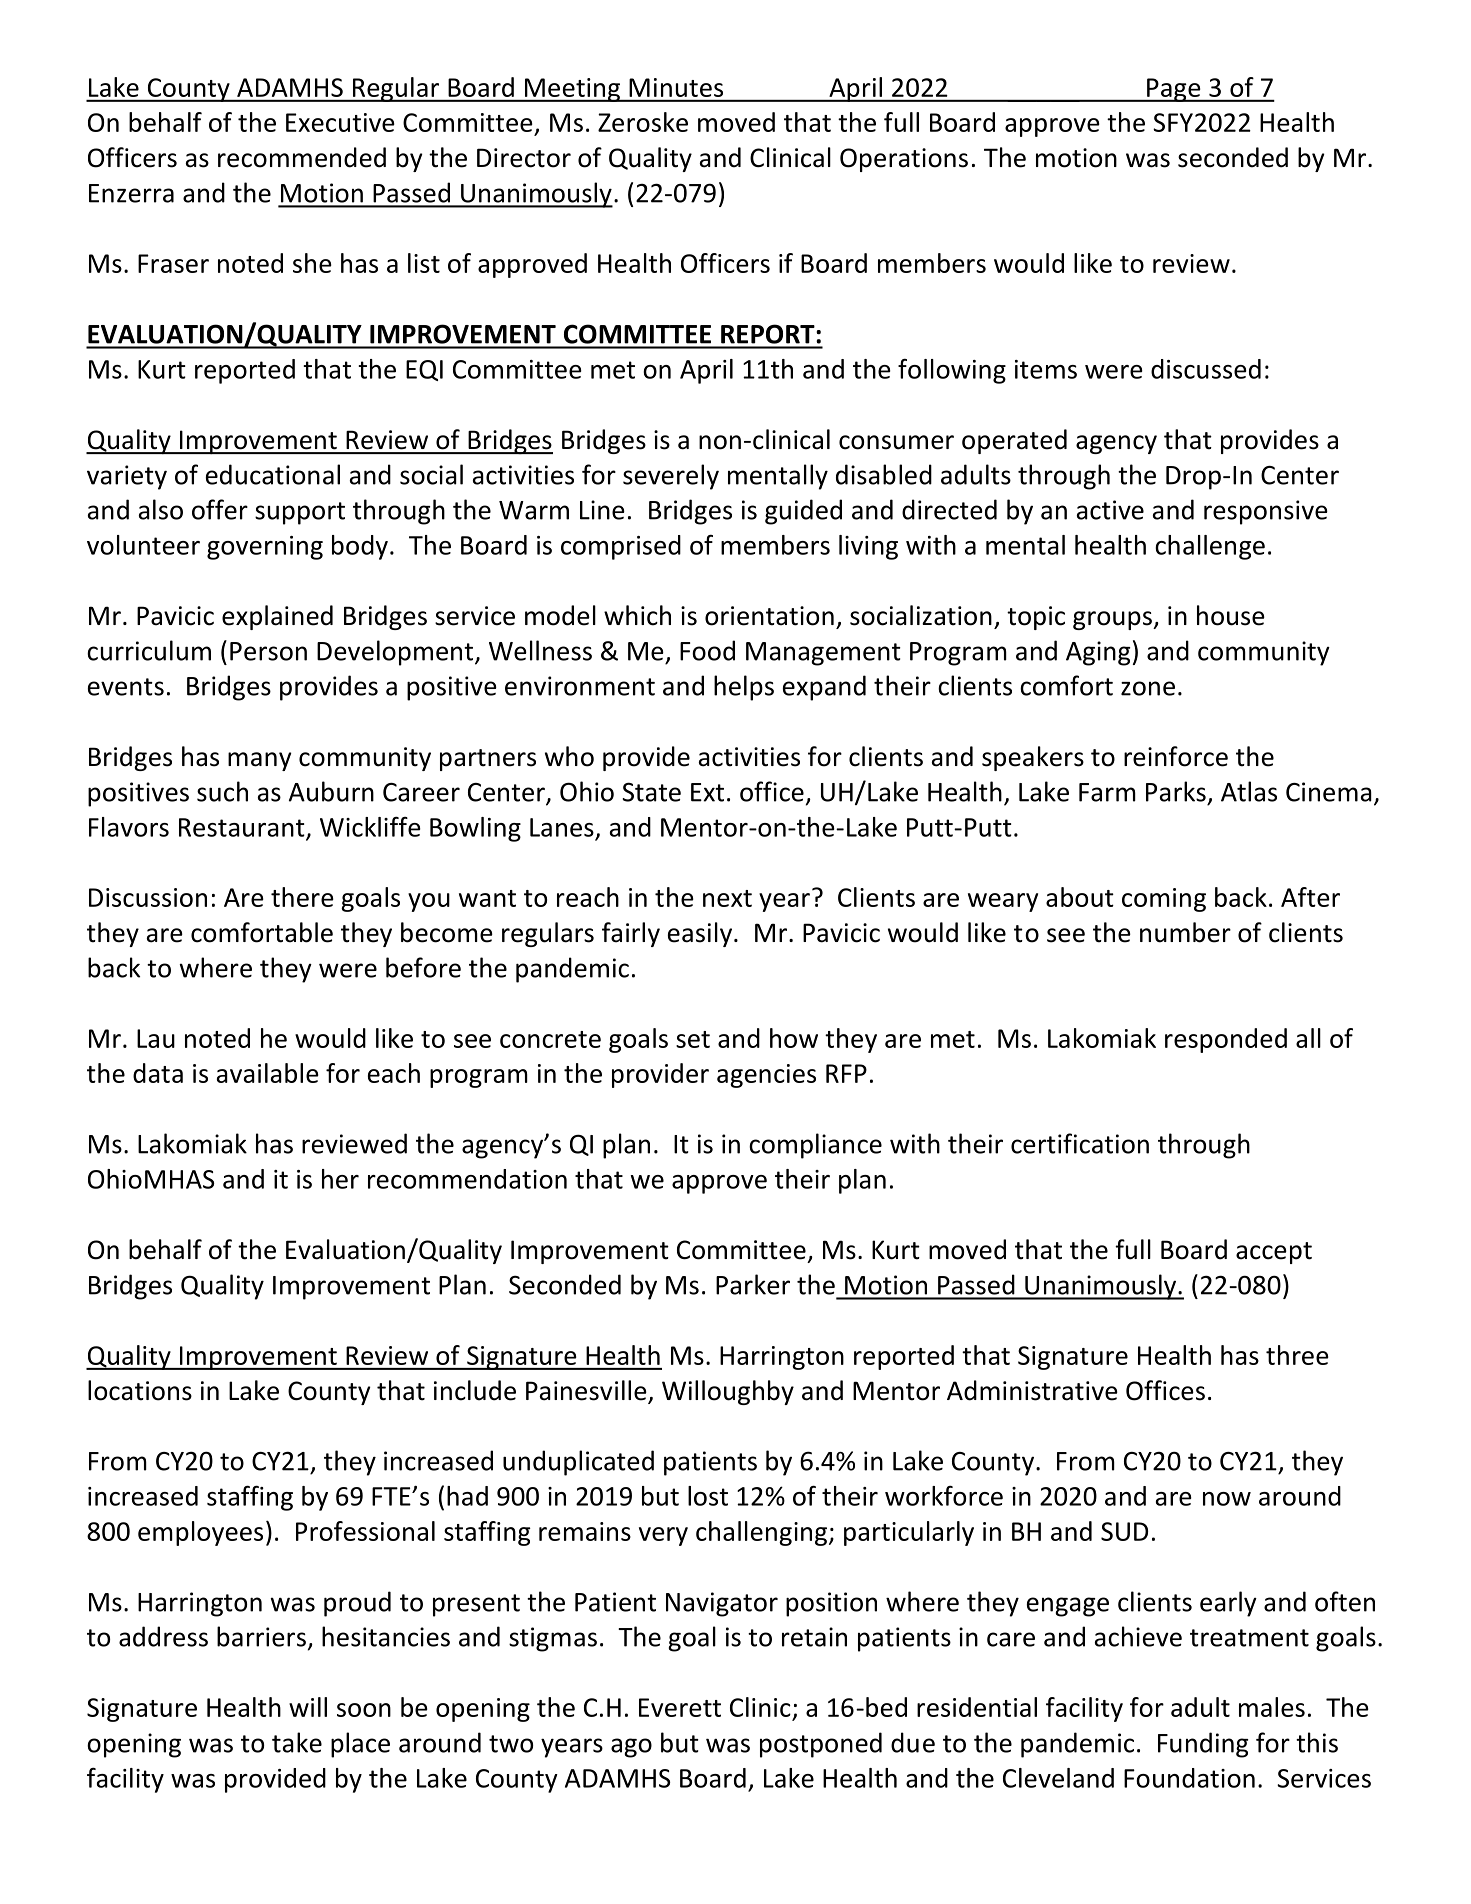 This document has height=1904, width=1471. I want to click on Page, so click(1174, 90).
